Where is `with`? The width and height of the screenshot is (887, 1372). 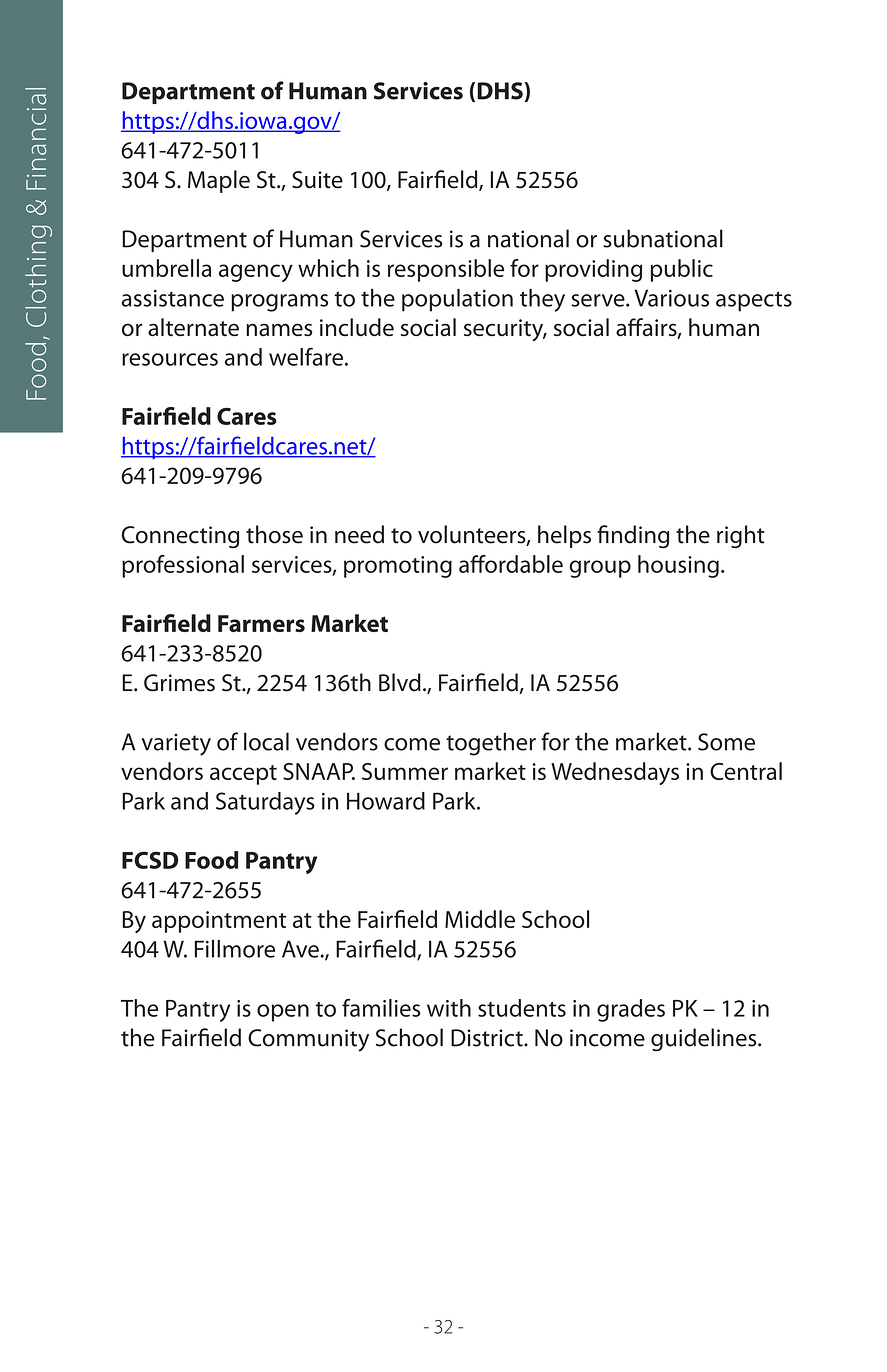
with is located at coordinates (449, 1008).
